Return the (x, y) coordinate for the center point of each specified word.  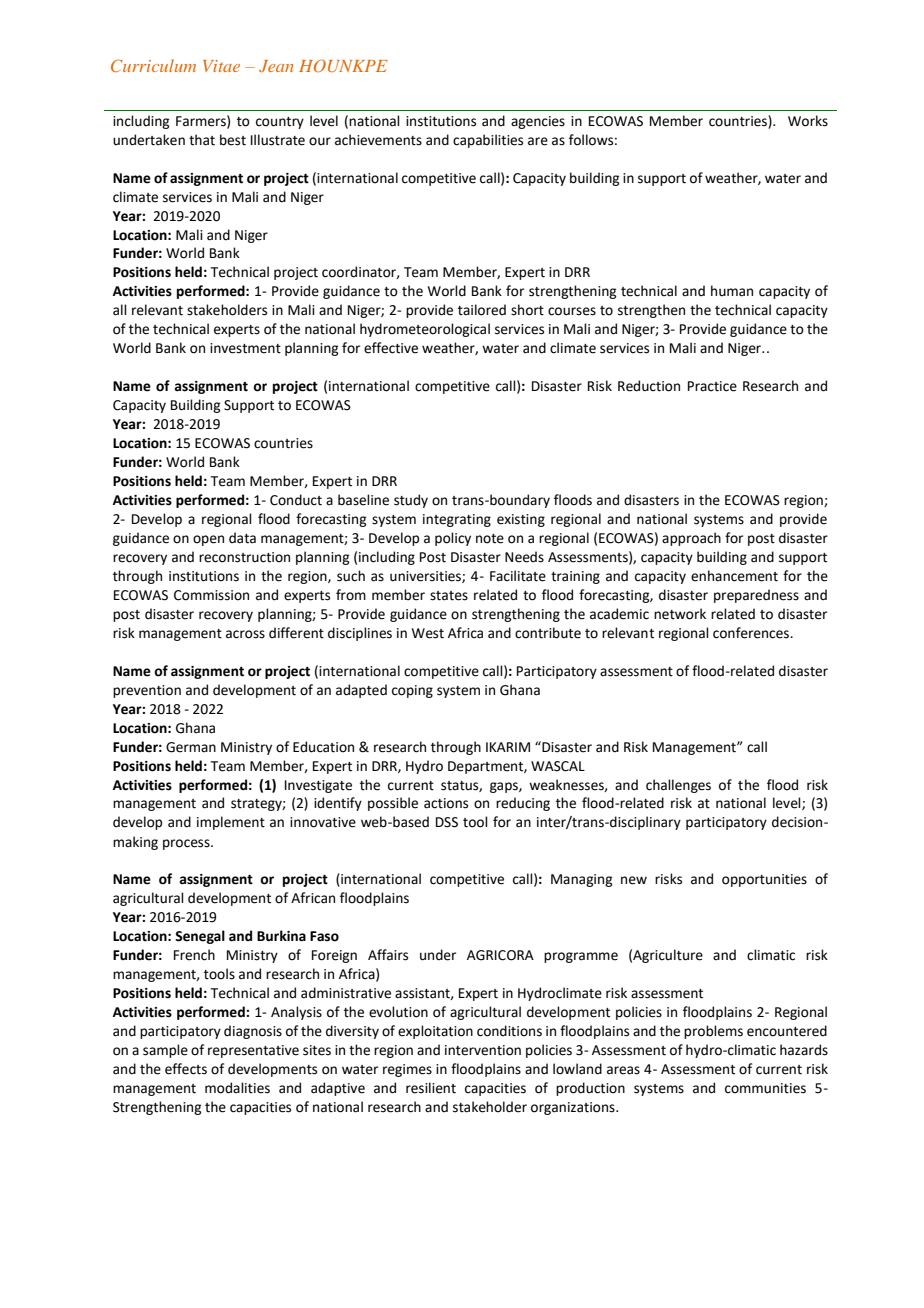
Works (808, 121)
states (449, 596)
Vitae (221, 66)
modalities (237, 1088)
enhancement (734, 576)
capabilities (488, 141)
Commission (211, 595)
